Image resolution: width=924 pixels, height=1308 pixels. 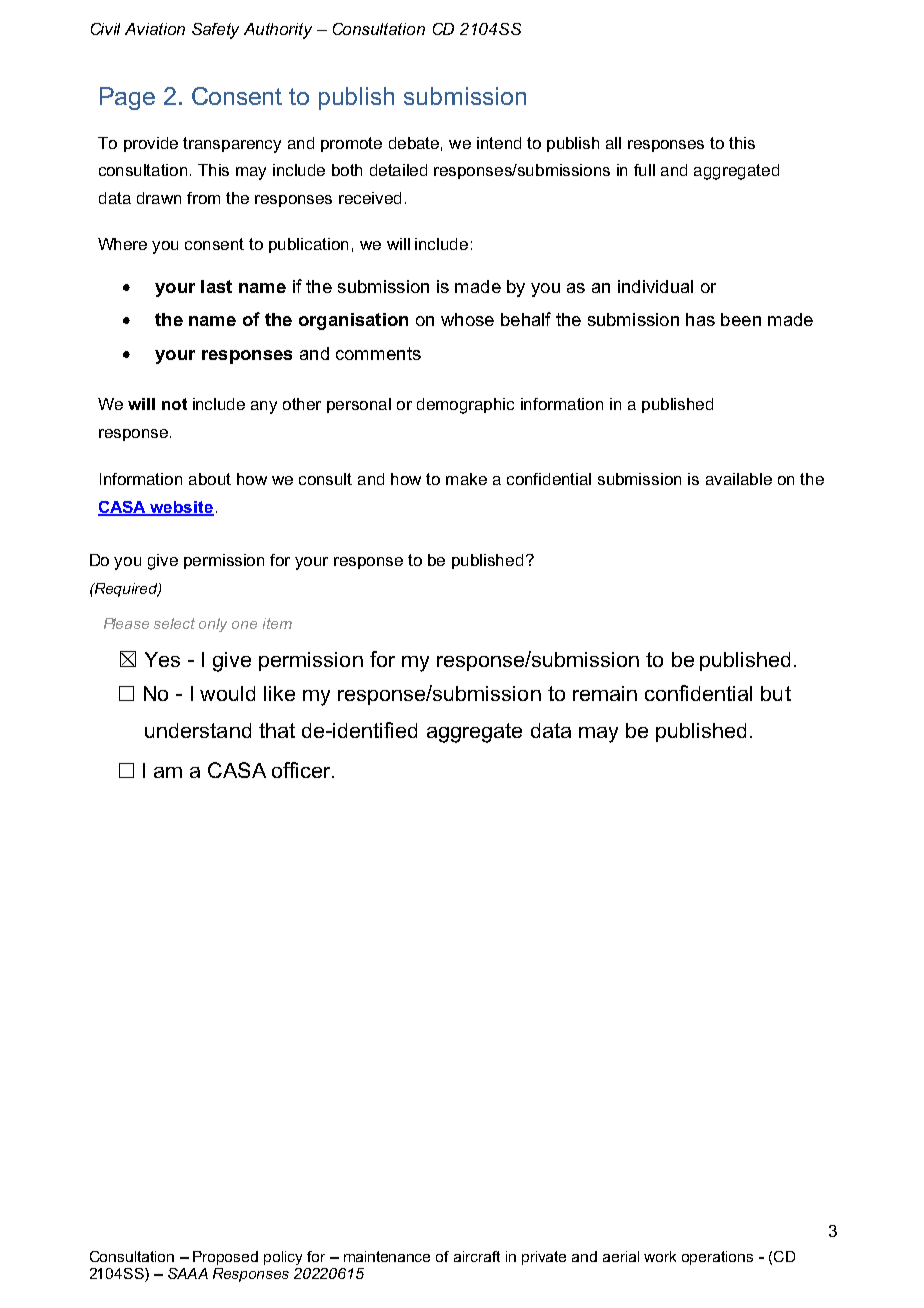 What do you see at coordinates (613, 143) in the document?
I see `all` at bounding box center [613, 143].
